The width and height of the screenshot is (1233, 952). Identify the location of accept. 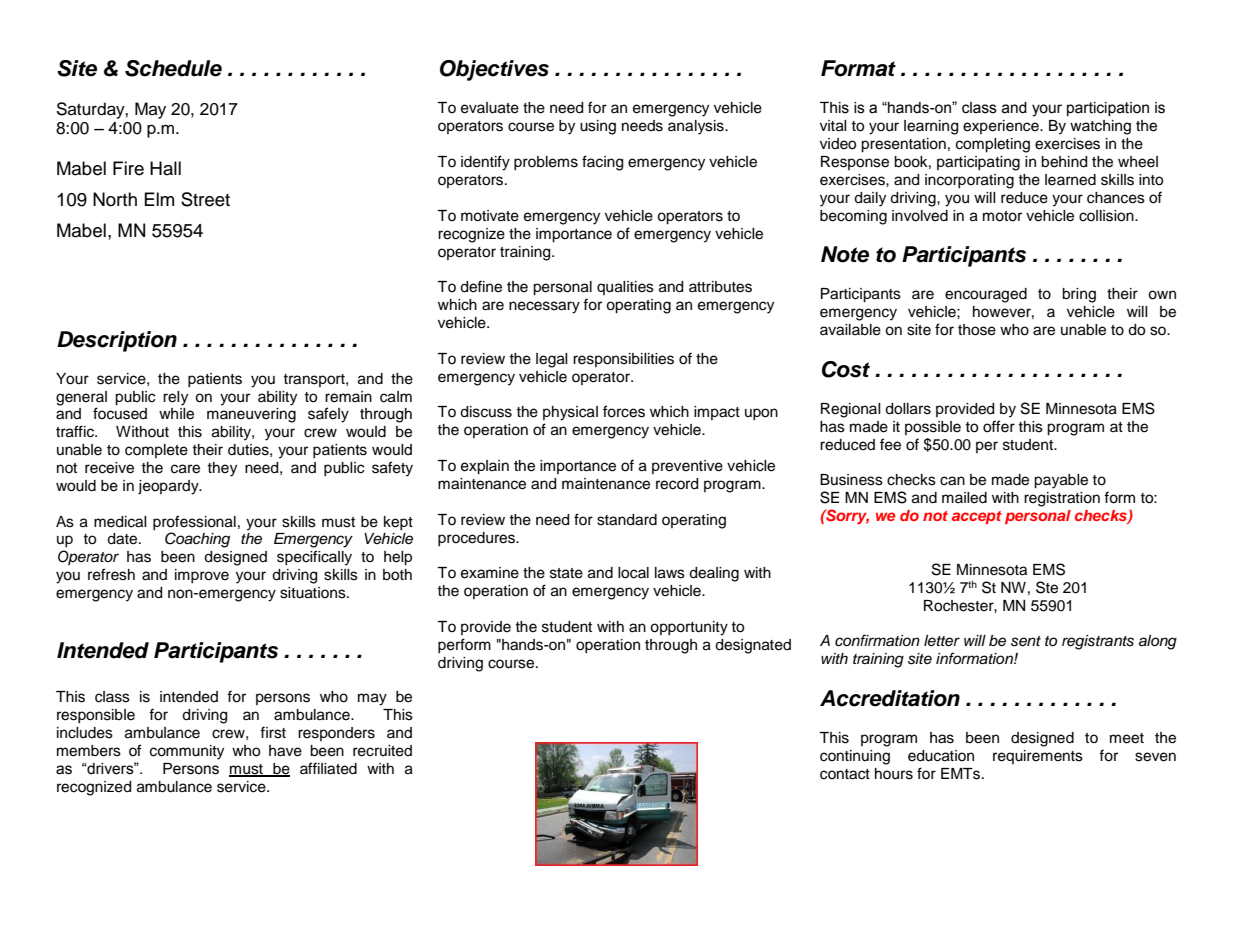
(977, 517).
